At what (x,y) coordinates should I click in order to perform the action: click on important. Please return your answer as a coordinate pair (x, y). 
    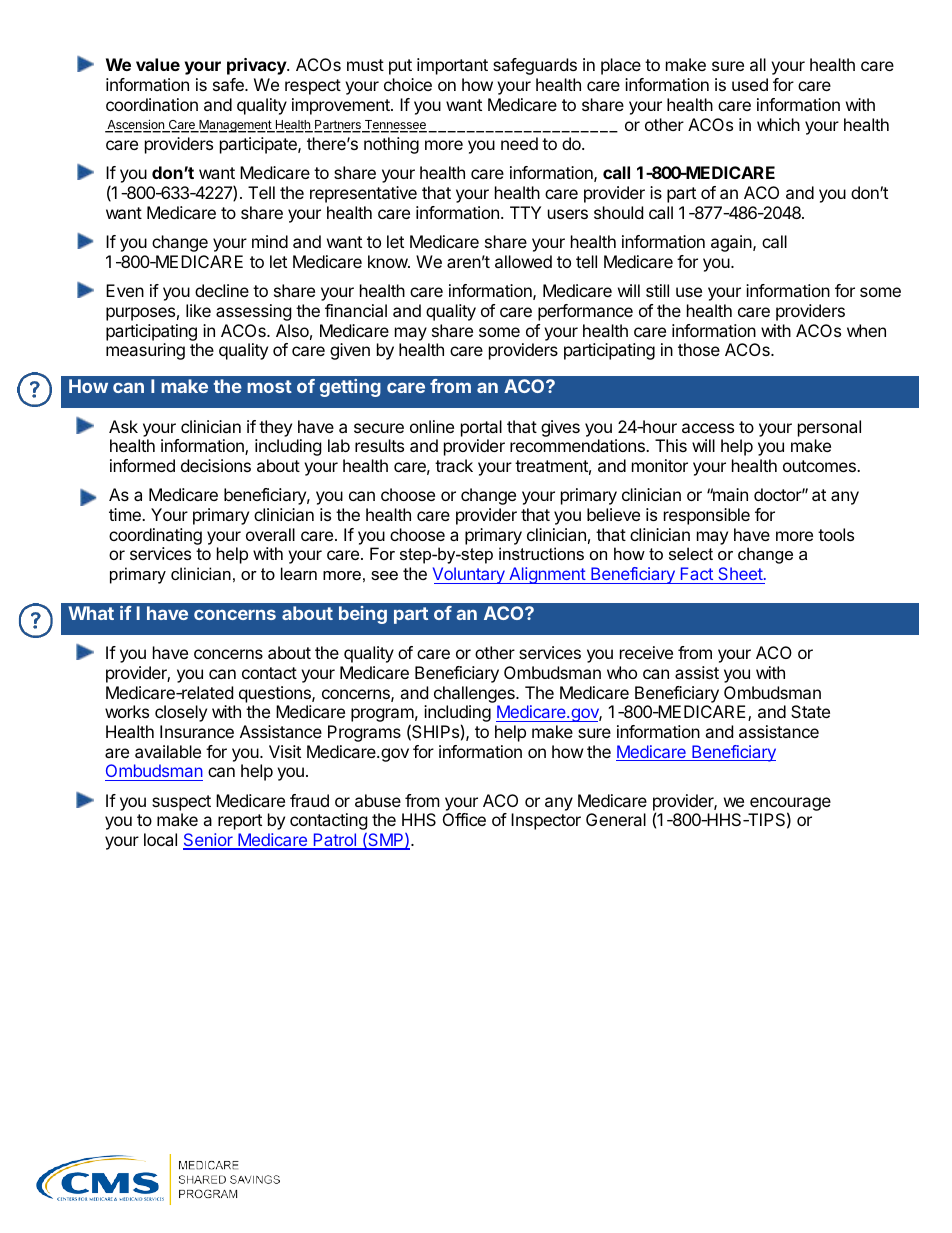
    Looking at the image, I should click on (452, 66).
